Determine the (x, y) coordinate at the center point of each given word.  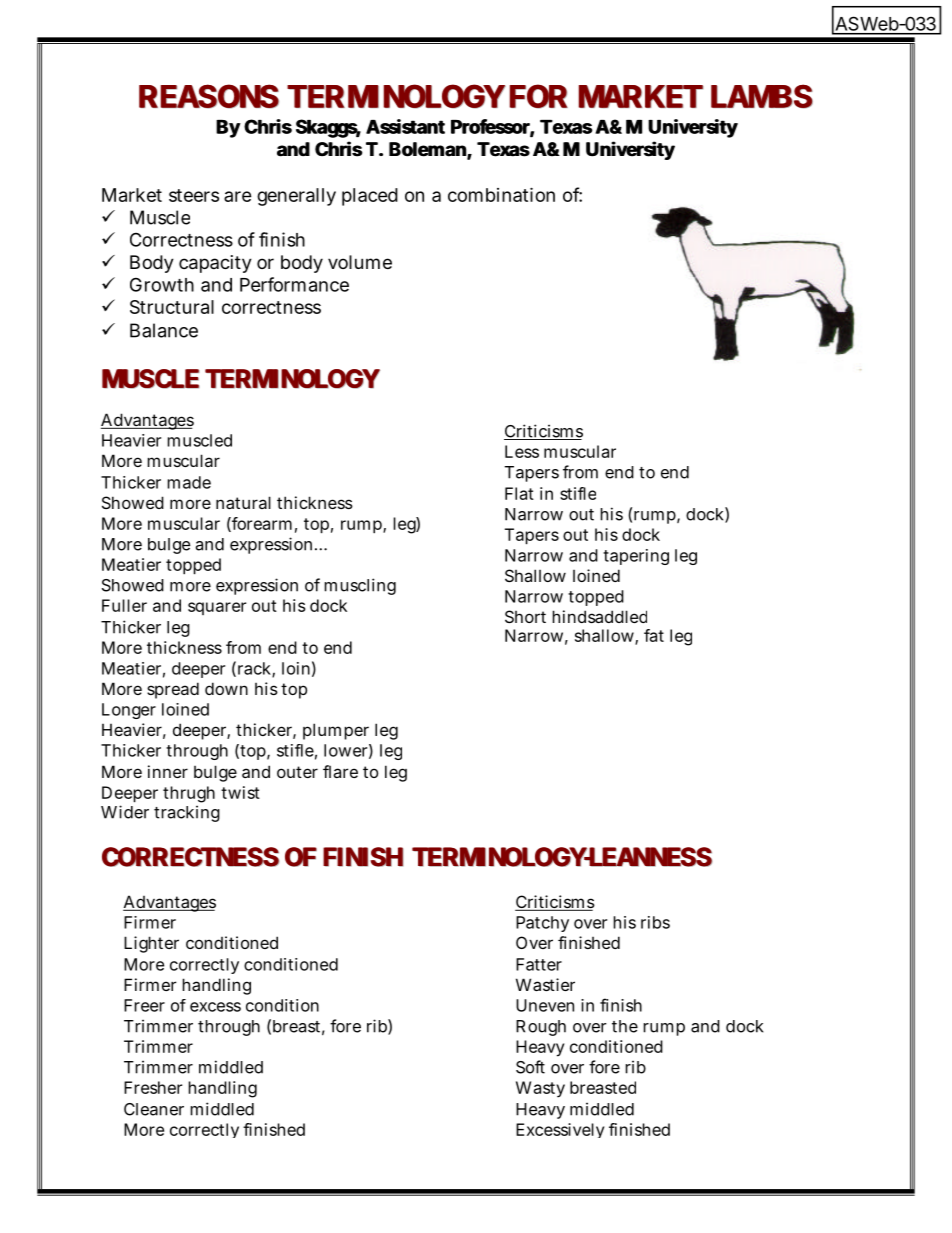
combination (501, 194)
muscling (360, 586)
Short (525, 616)
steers (194, 195)
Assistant (405, 126)
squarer (217, 608)
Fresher (153, 1087)
